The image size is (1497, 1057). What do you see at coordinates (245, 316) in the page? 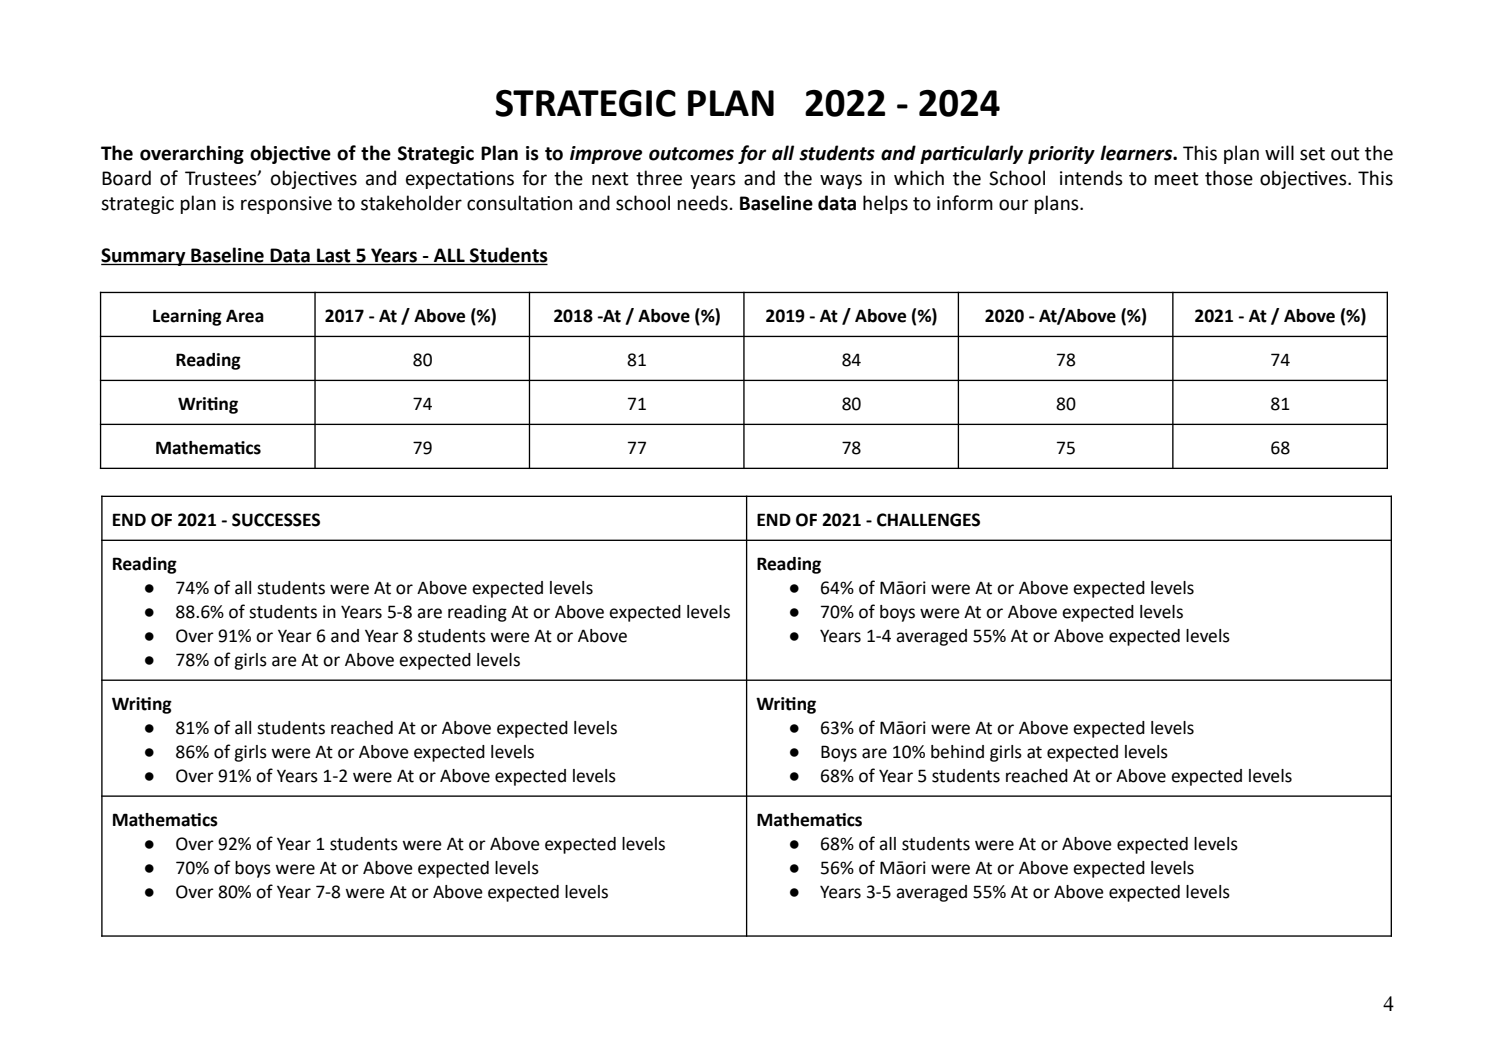
I see `Area` at bounding box center [245, 316].
